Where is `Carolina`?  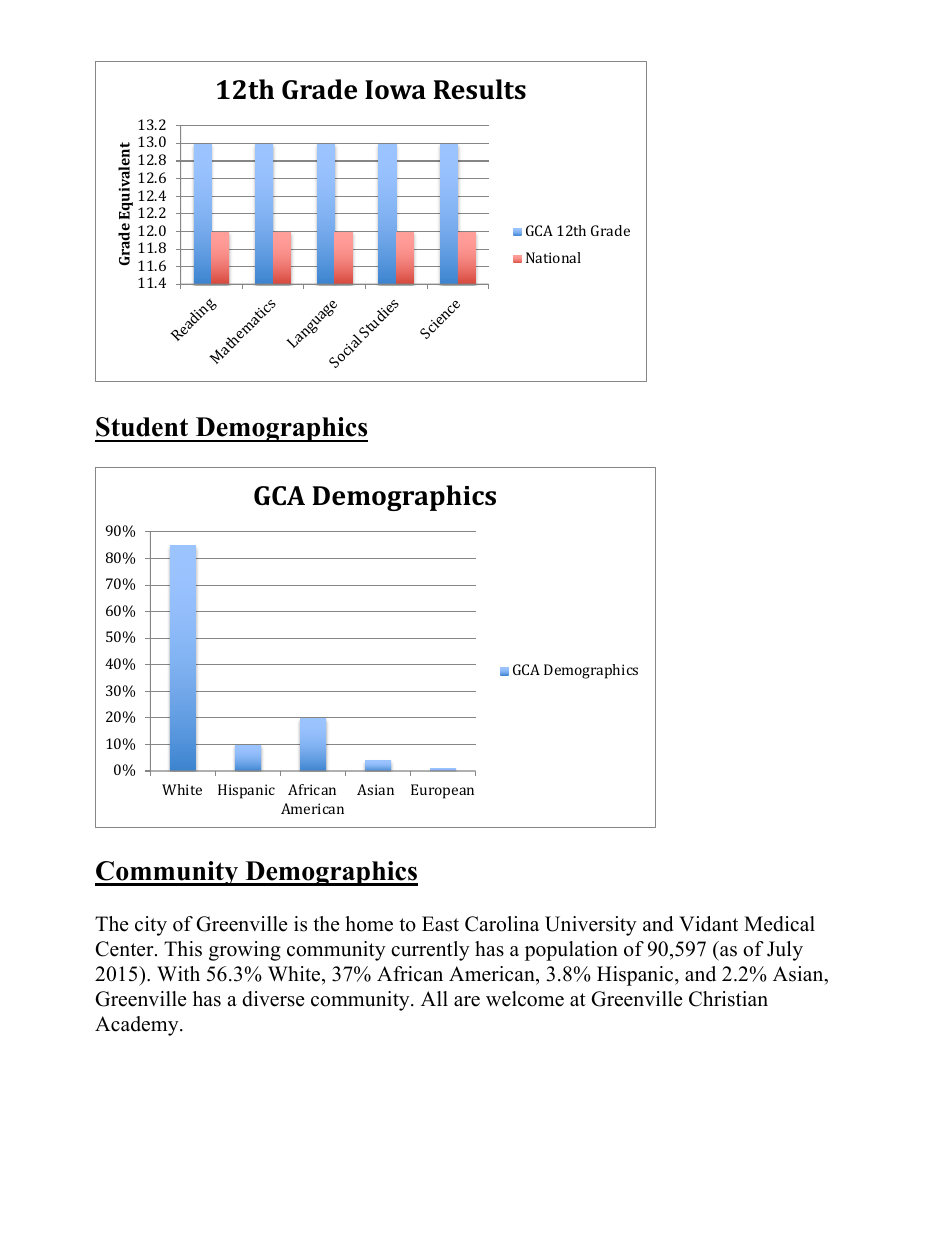
Carolina is located at coordinates (502, 924).
